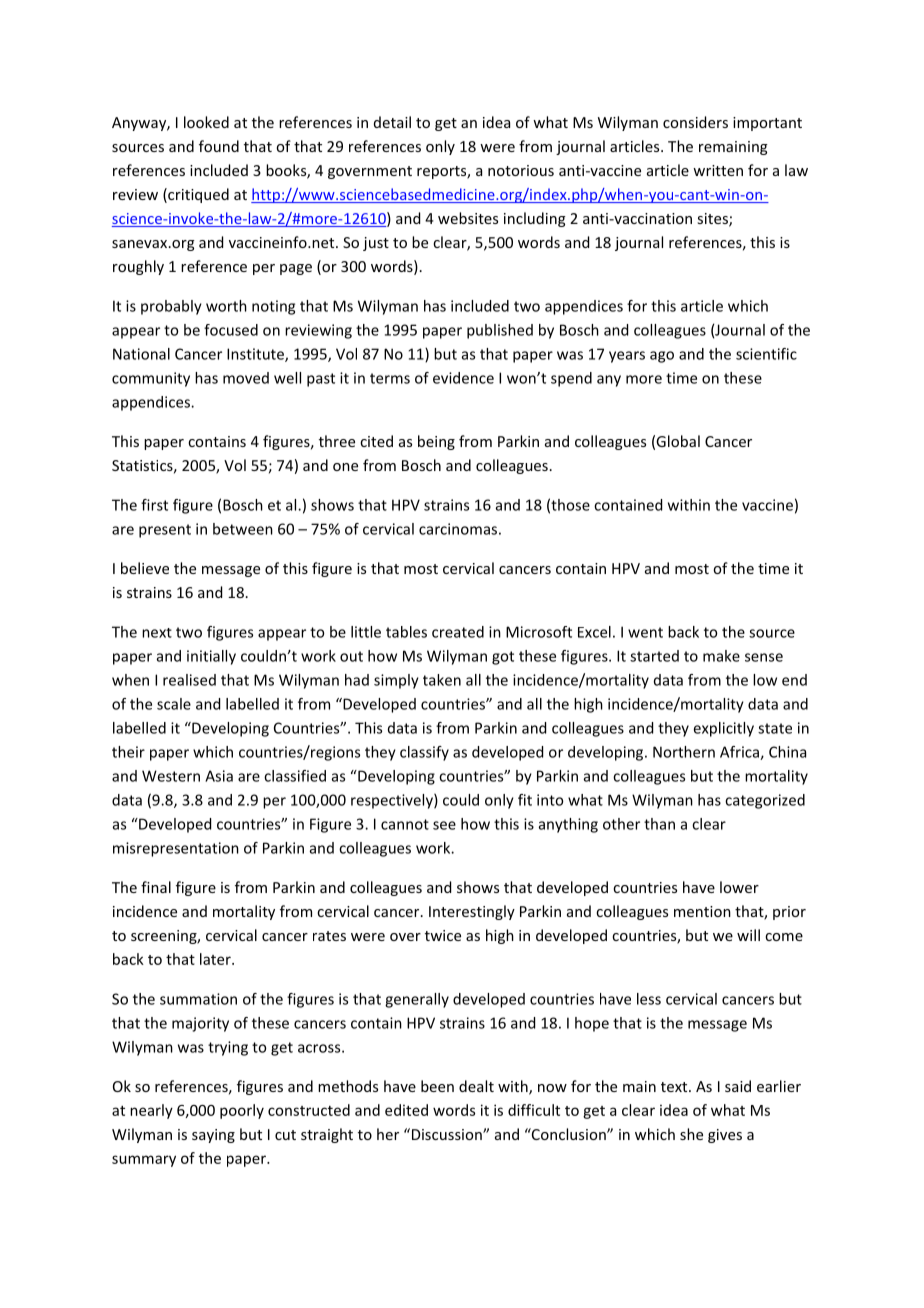 The image size is (924, 1308). What do you see at coordinates (718, 170) in the screenshot?
I see `written` at bounding box center [718, 170].
